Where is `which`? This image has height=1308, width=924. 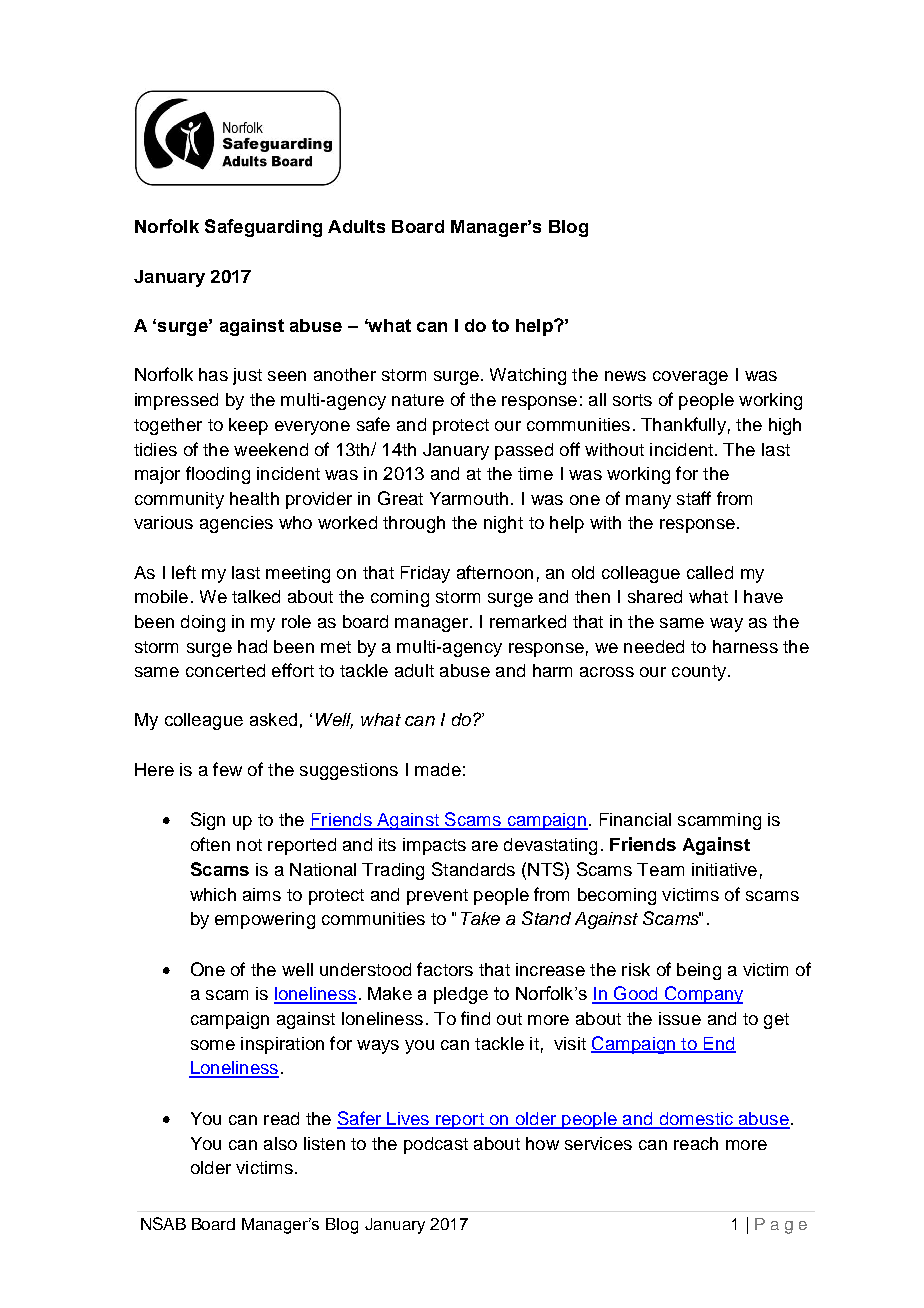 which is located at coordinates (213, 894).
